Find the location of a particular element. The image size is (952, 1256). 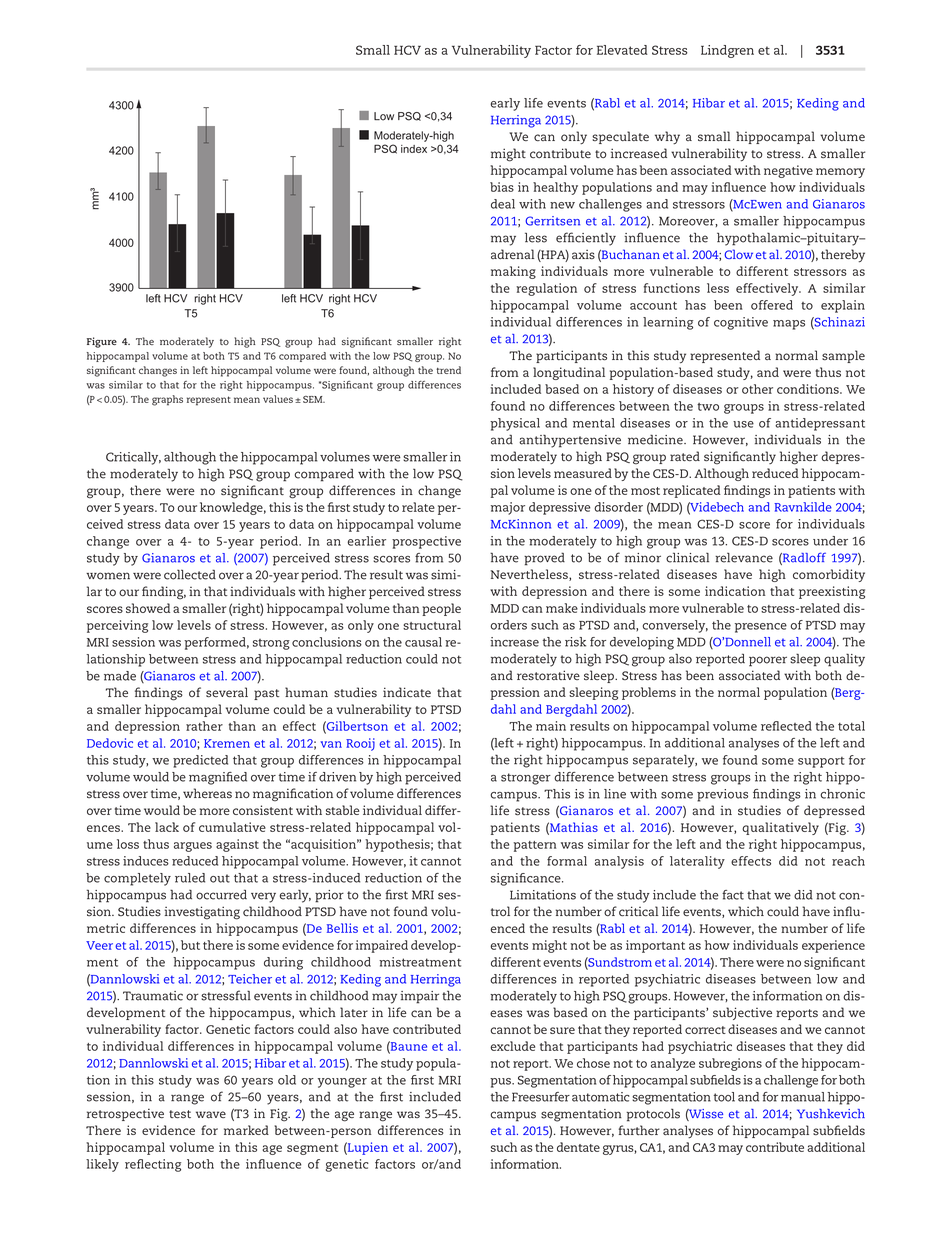

dentate is located at coordinates (578, 1147).
